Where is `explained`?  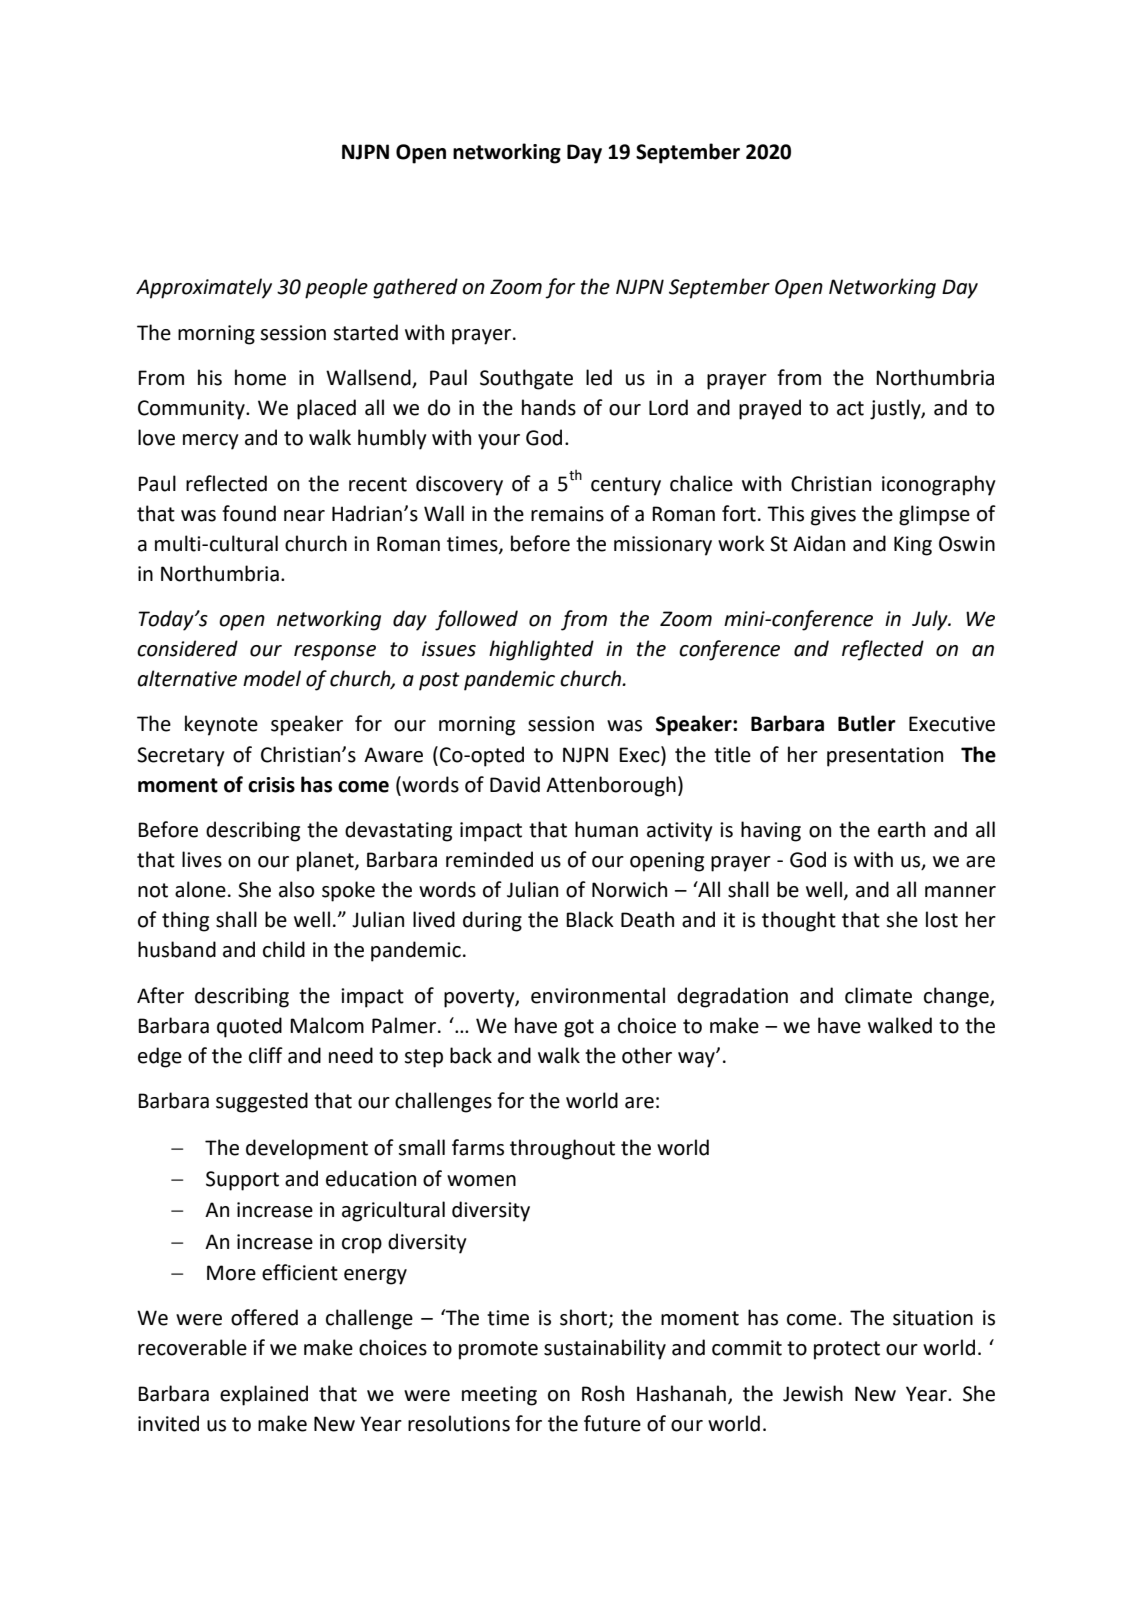 explained is located at coordinates (264, 1395).
